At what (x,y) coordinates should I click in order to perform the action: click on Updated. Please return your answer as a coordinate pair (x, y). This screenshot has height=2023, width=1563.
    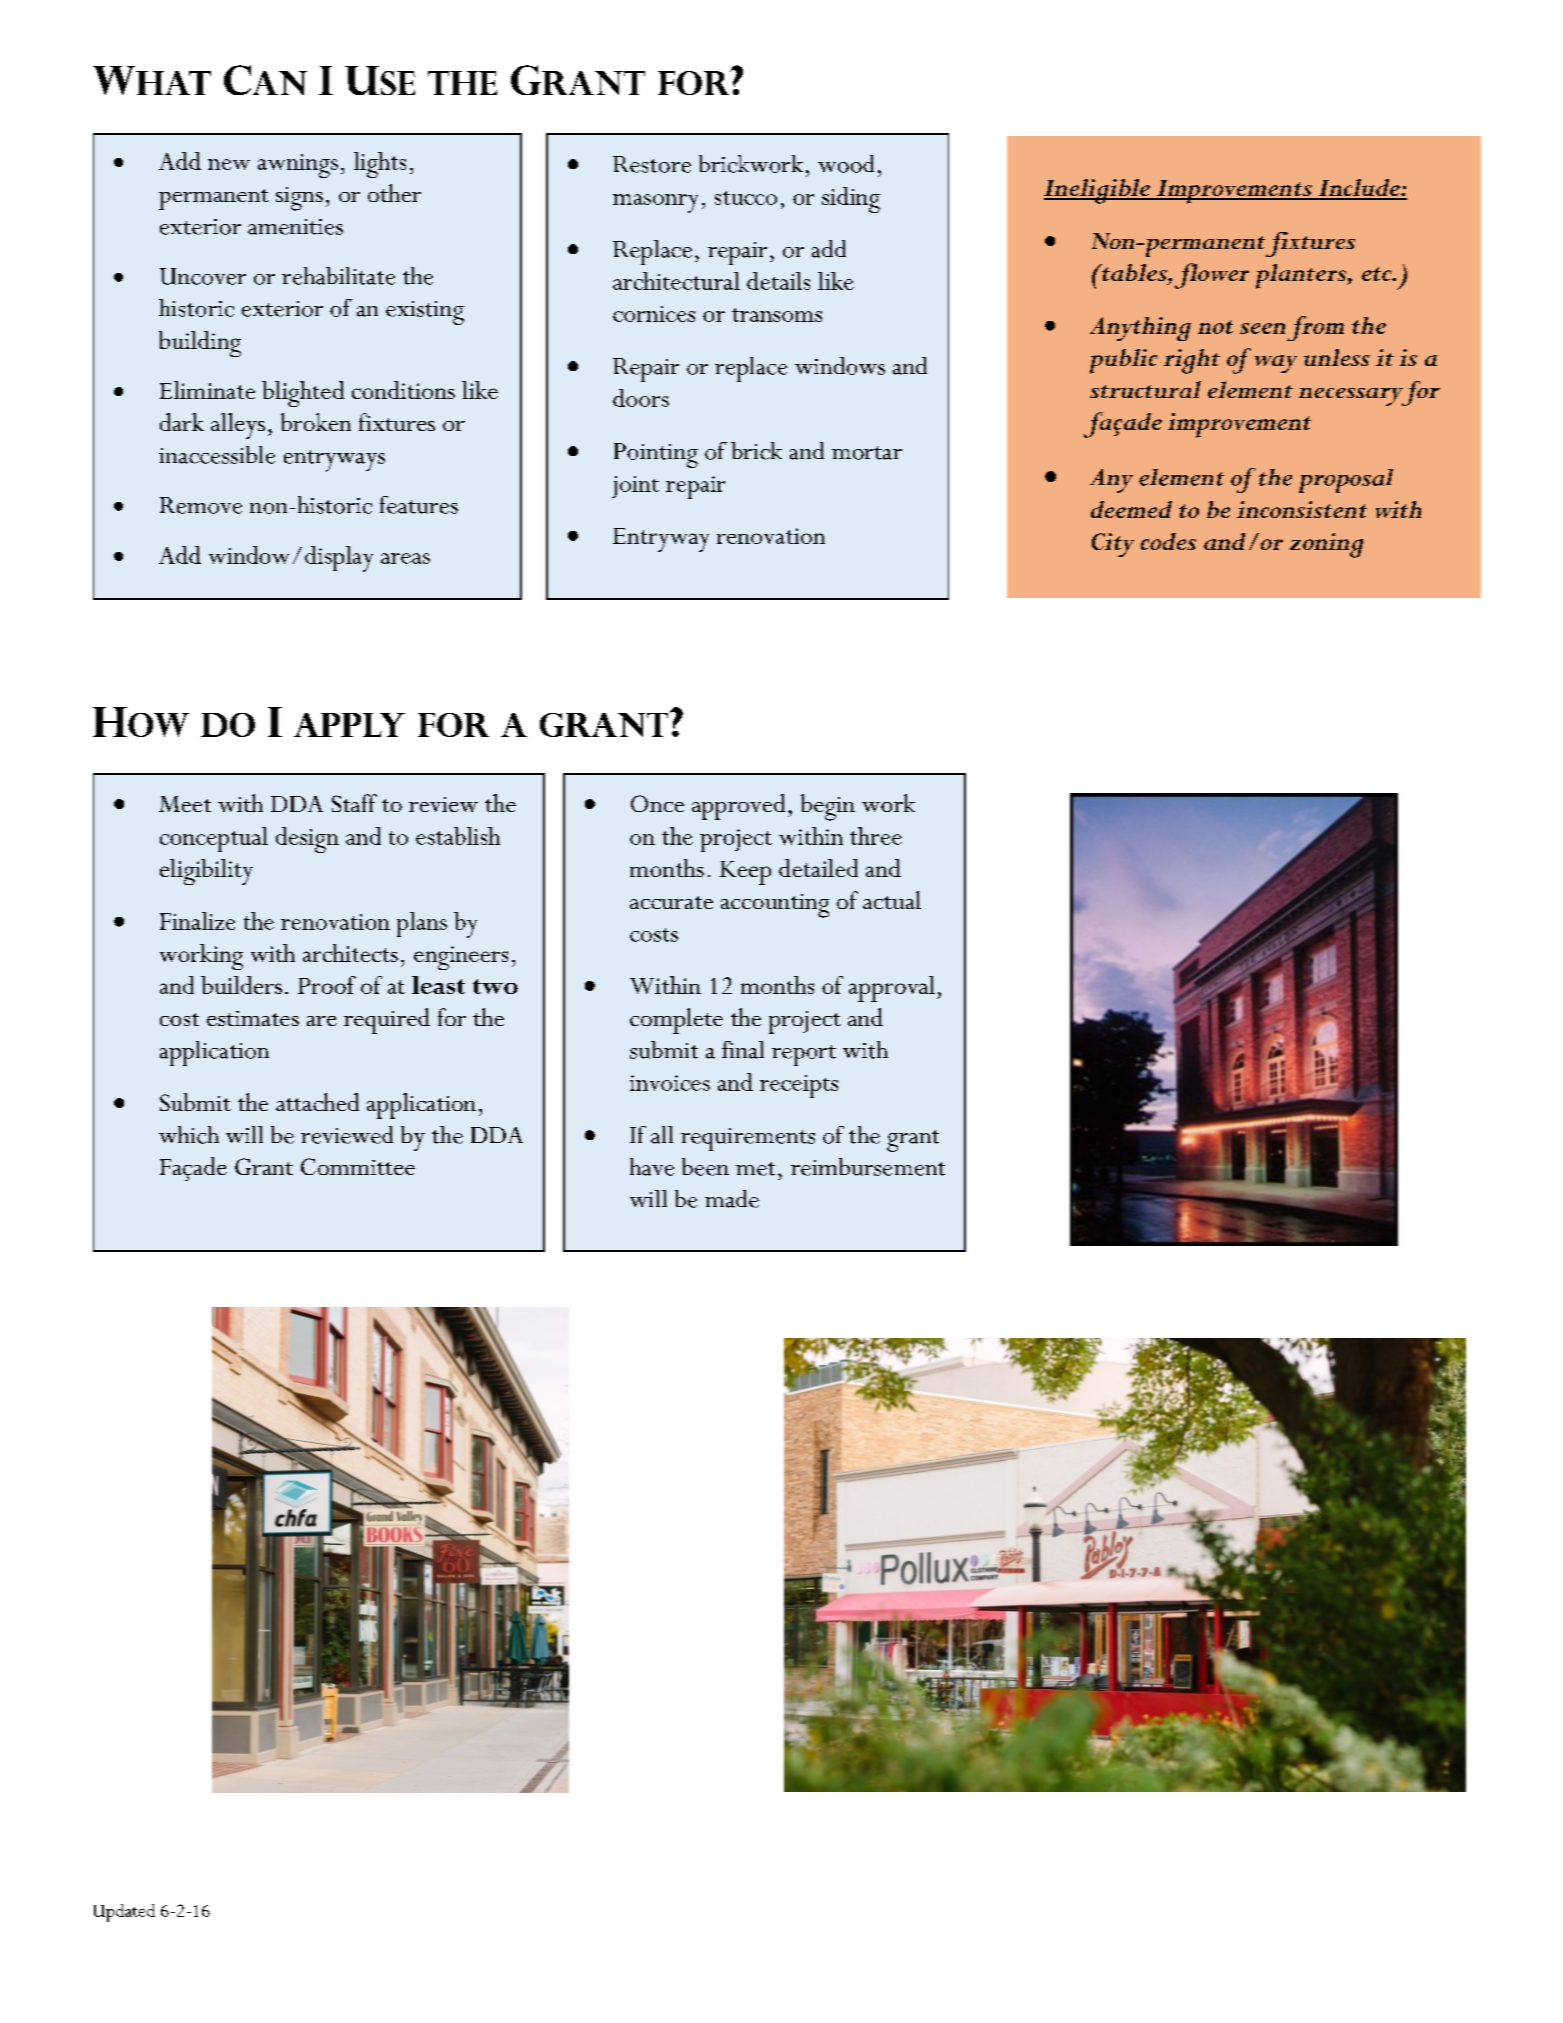
    Looking at the image, I should click on (124, 1913).
